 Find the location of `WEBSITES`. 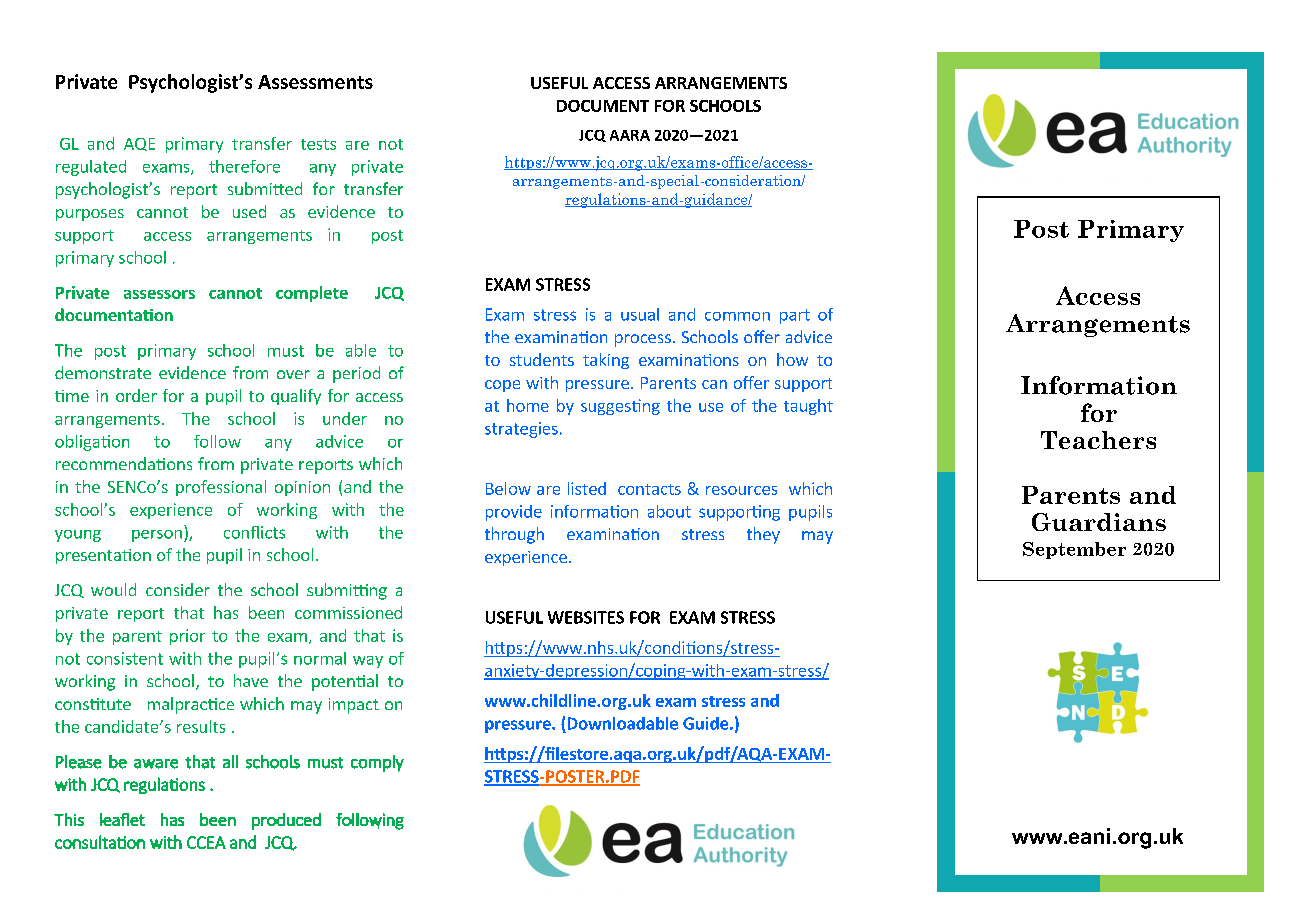

WEBSITES is located at coordinates (586, 617).
